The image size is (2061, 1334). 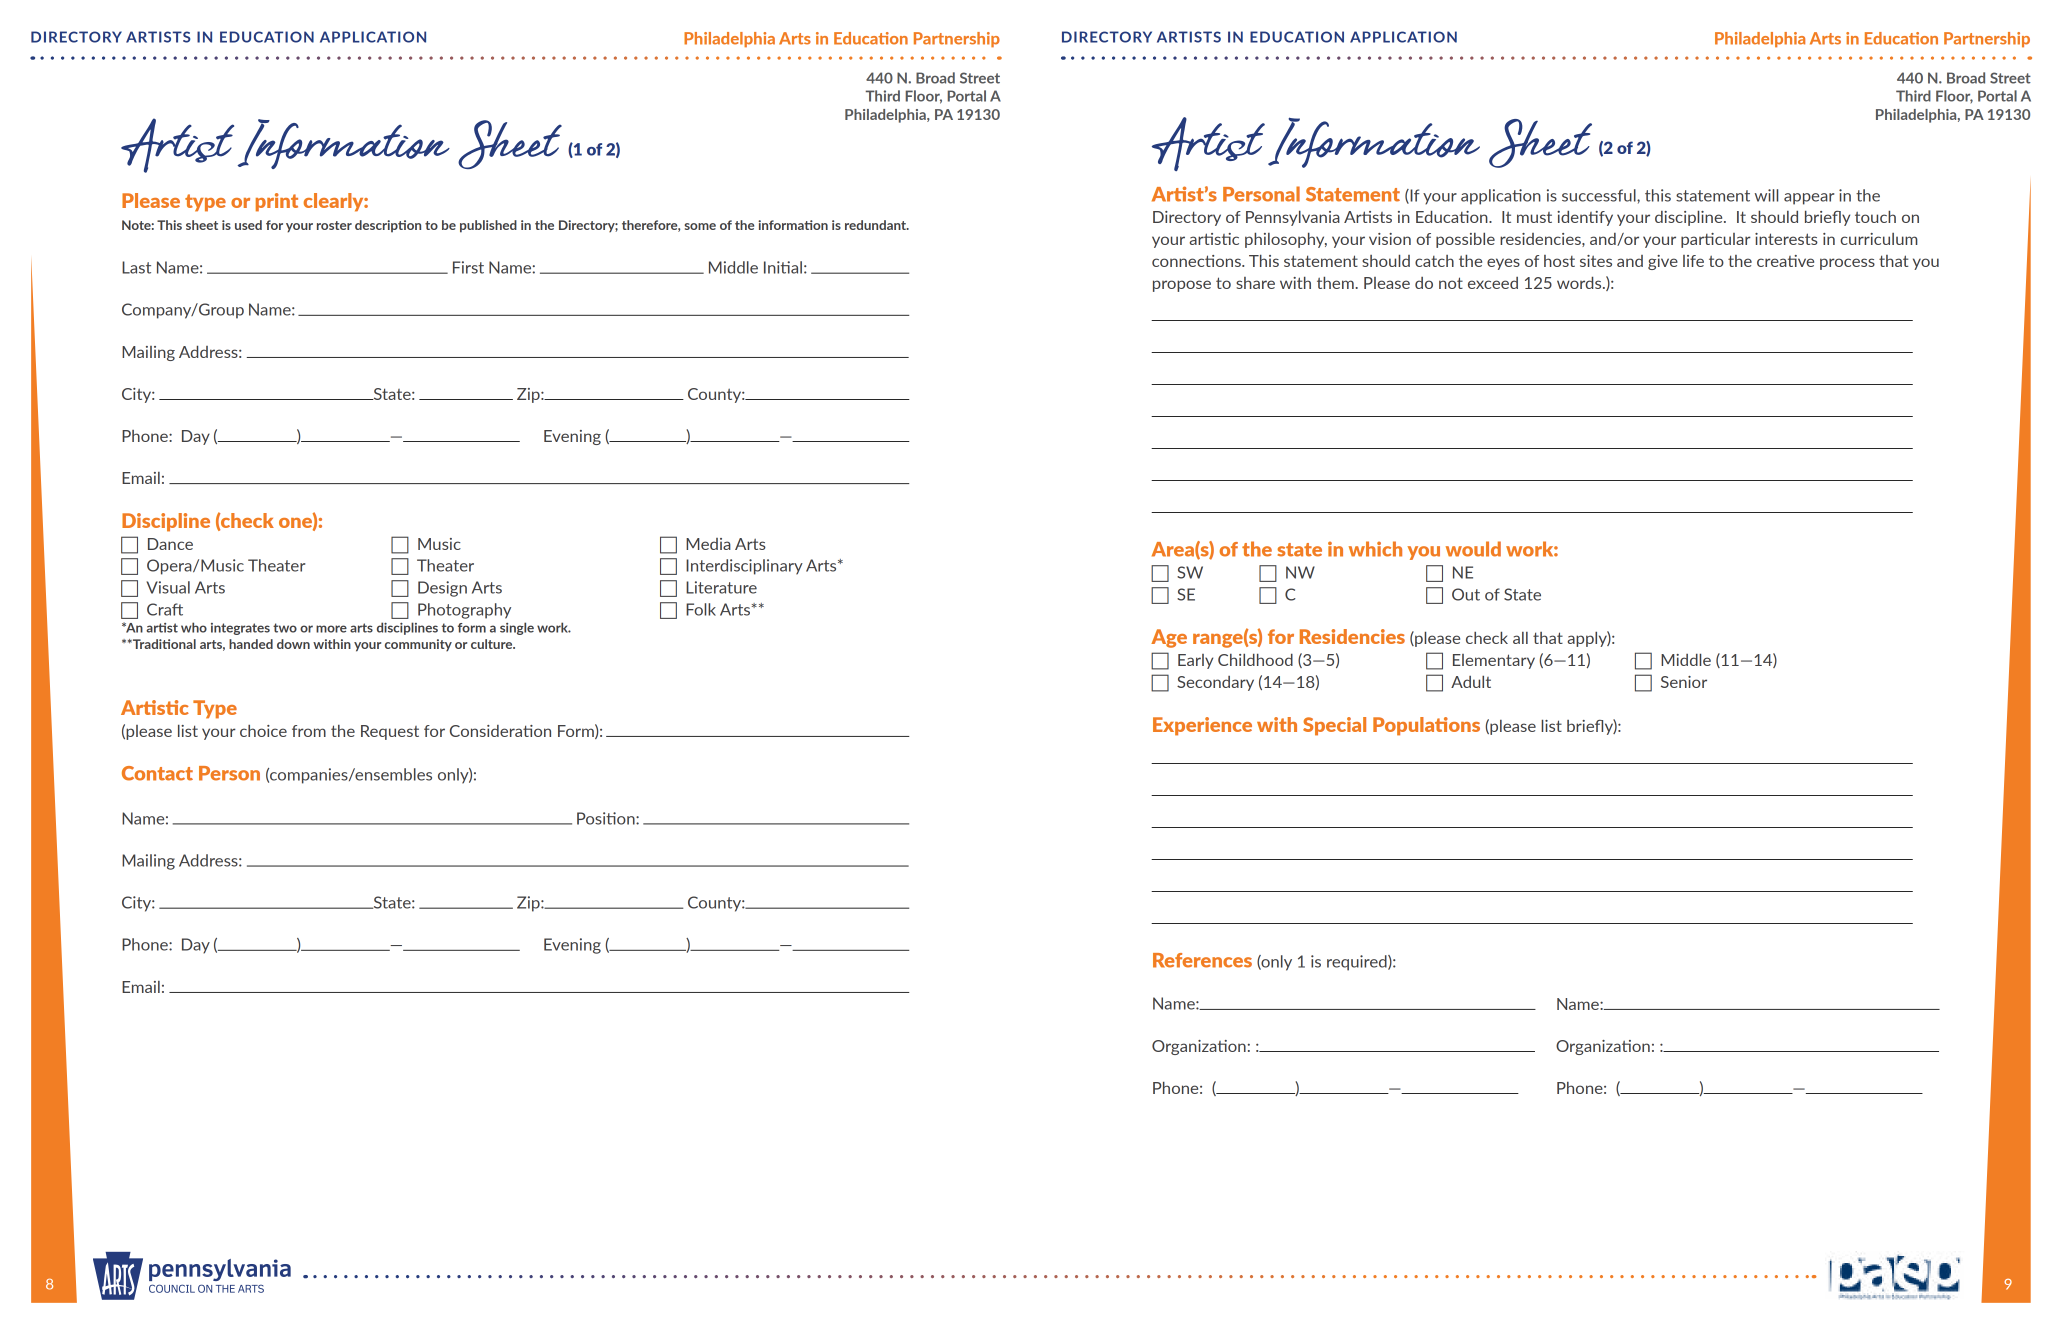 I want to click on would, so click(x=1473, y=549).
